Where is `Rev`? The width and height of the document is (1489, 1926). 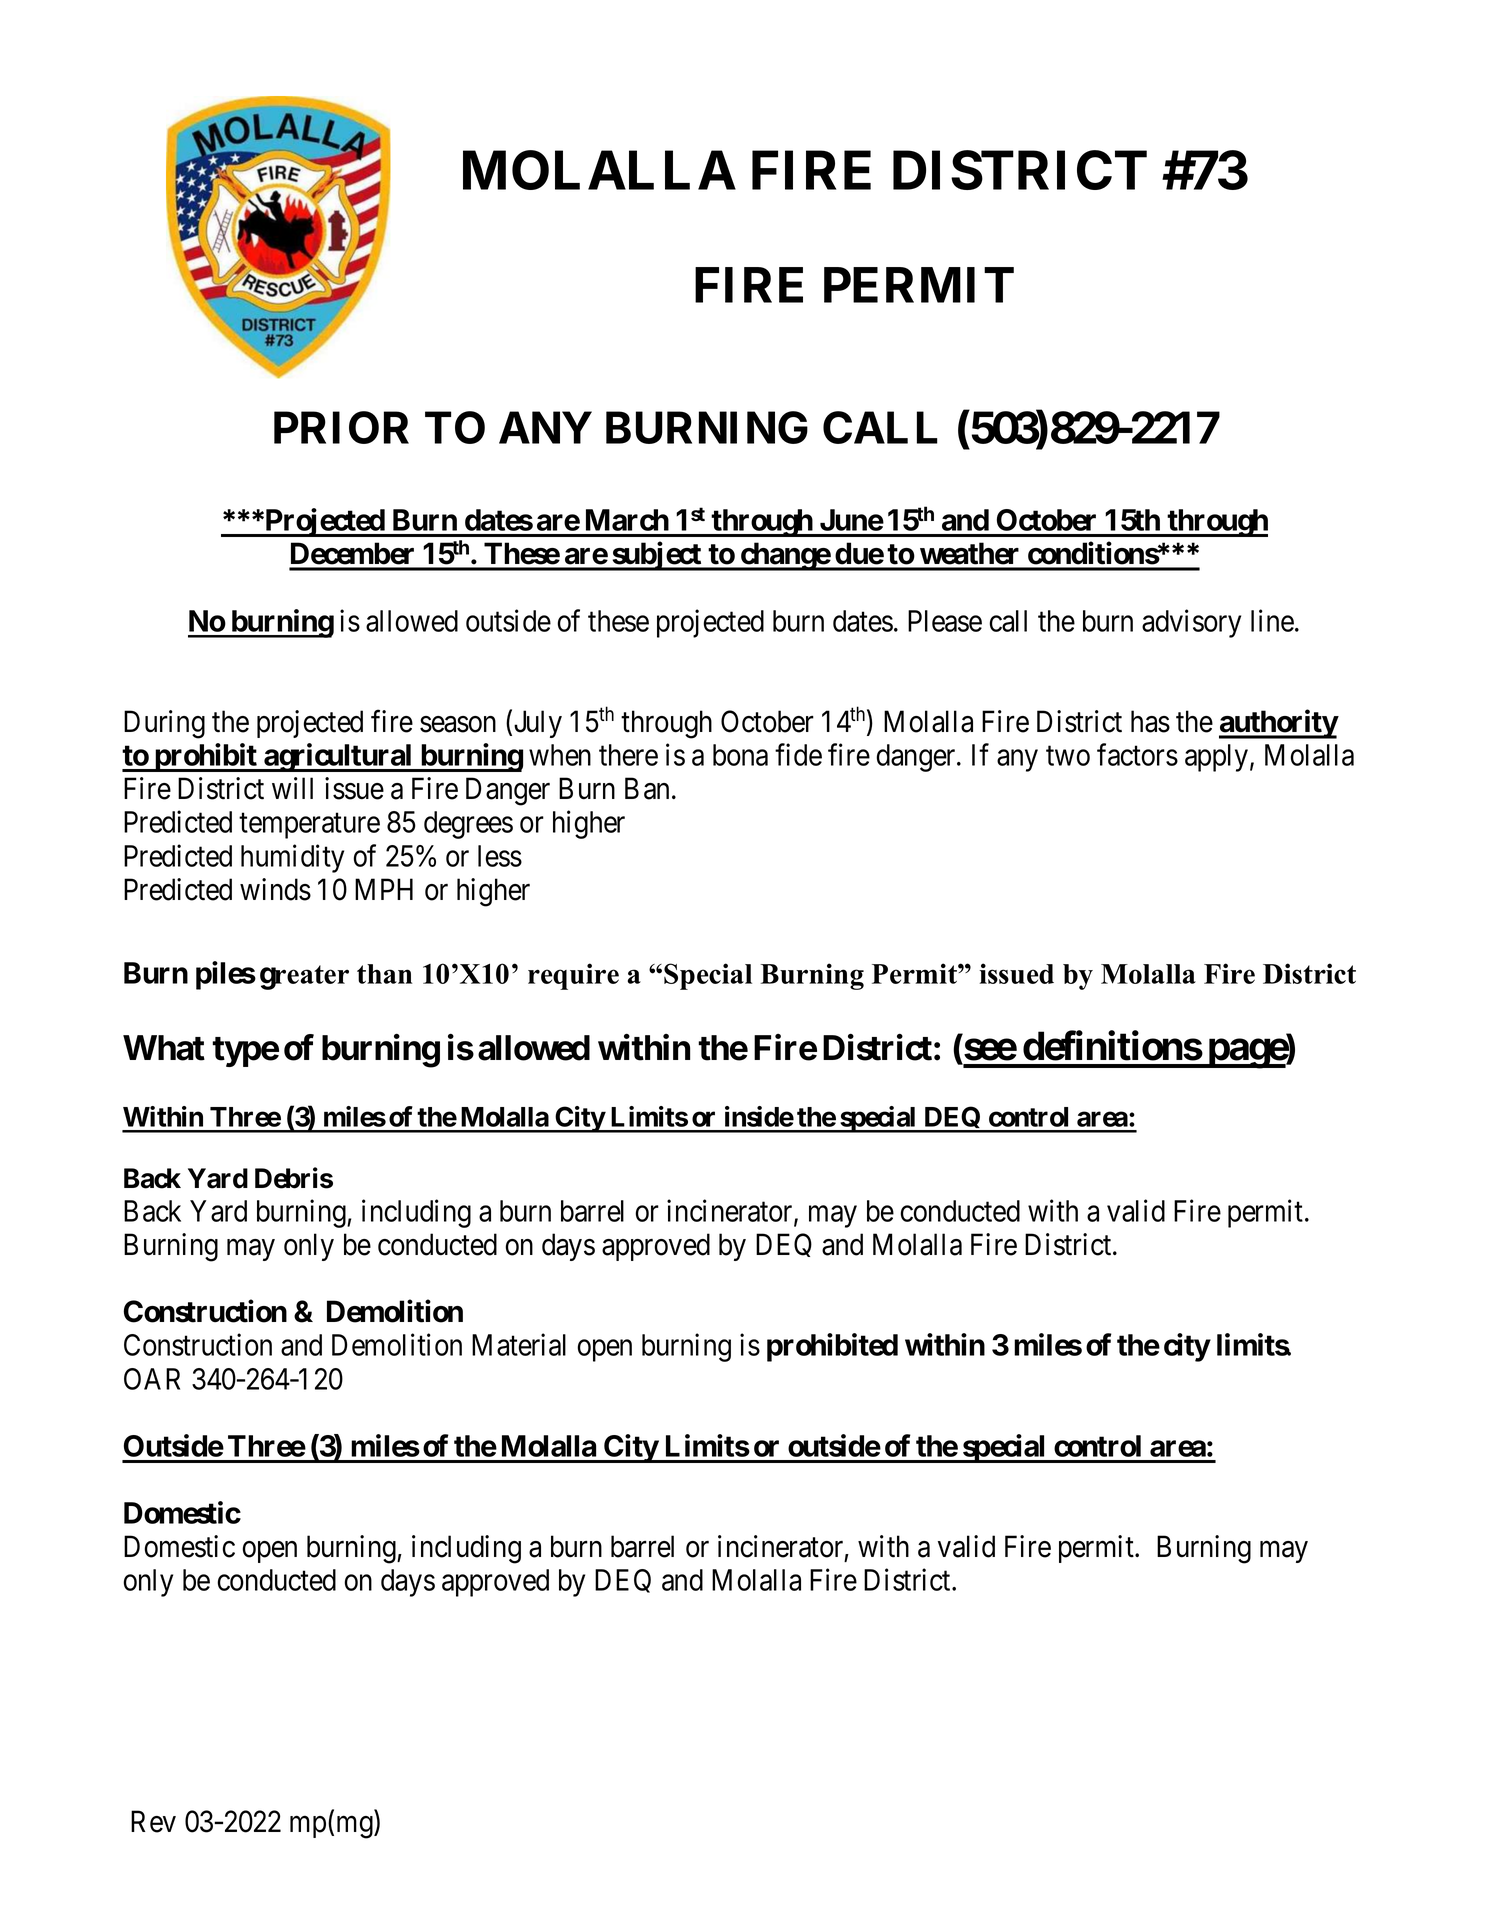
Rev is located at coordinates (153, 1821).
